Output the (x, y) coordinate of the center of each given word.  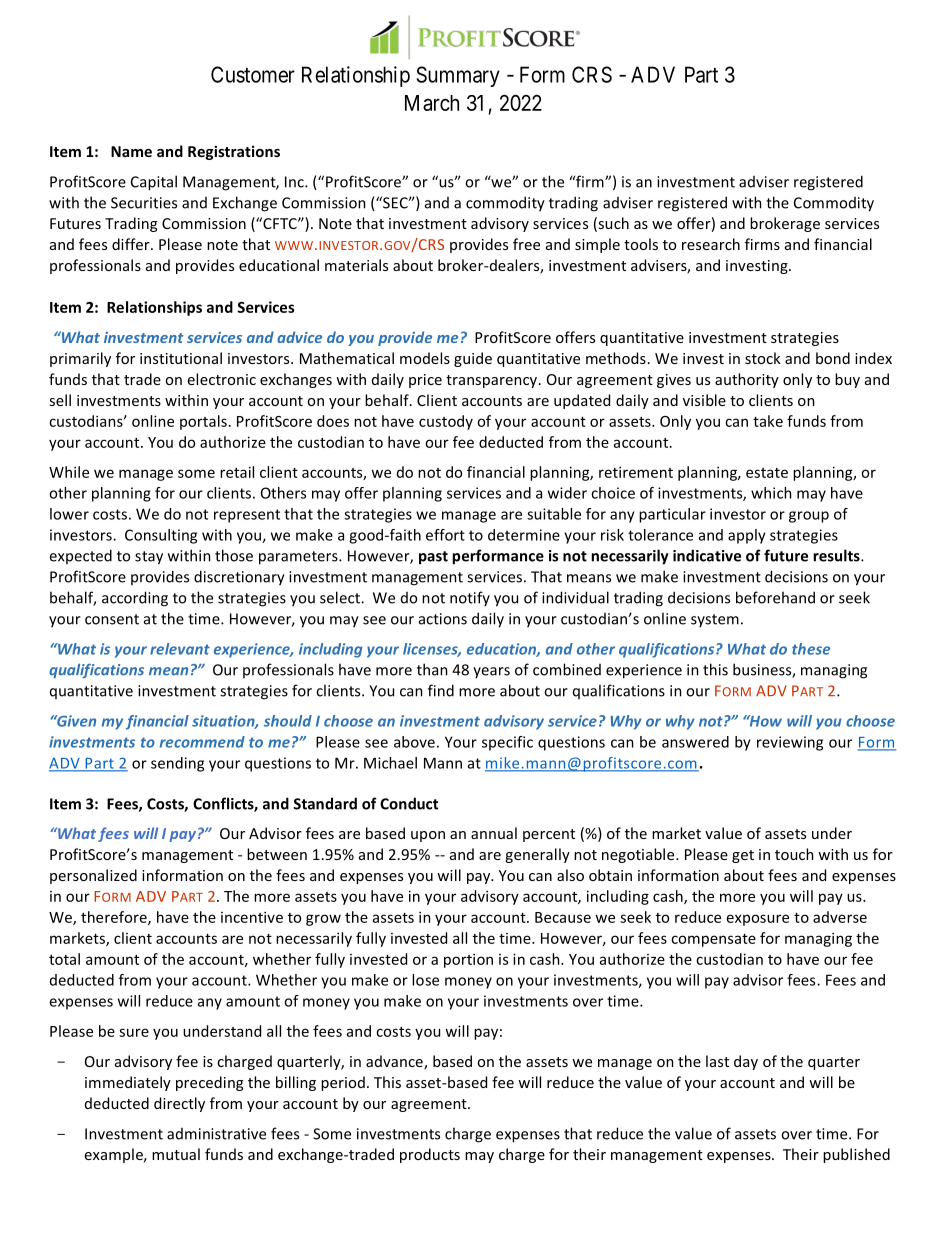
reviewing (790, 743)
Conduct (409, 803)
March (432, 103)
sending (177, 764)
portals (203, 422)
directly (179, 1104)
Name (131, 151)
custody (446, 422)
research (711, 244)
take (768, 421)
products (430, 1155)
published (856, 1155)
